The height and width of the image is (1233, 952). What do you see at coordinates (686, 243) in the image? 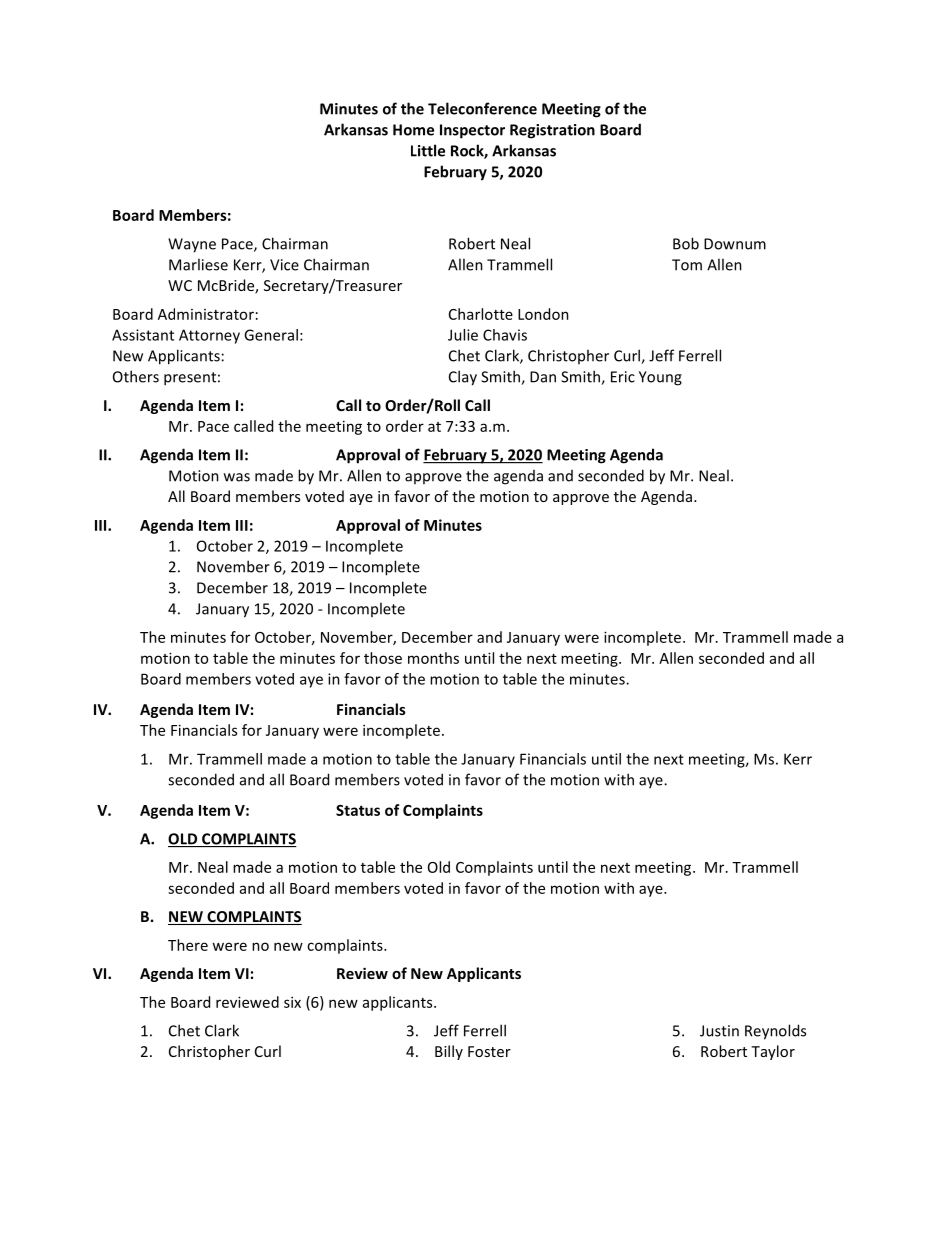
I see `Bob` at bounding box center [686, 243].
